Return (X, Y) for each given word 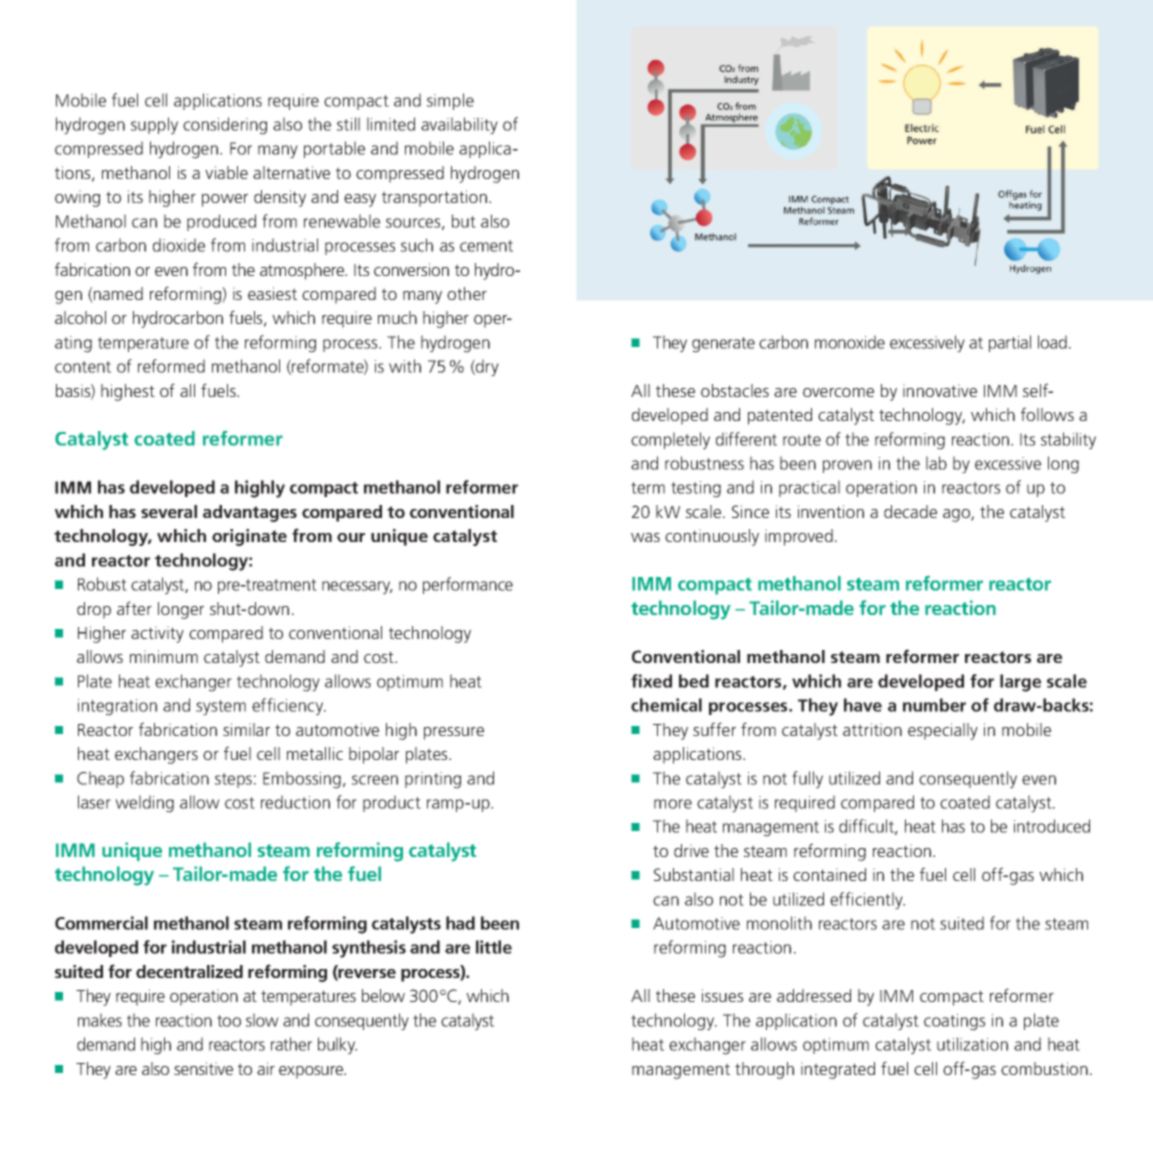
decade (910, 511)
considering (225, 126)
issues (722, 995)
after (134, 608)
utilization (972, 1044)
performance (468, 585)
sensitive (203, 1068)
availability (459, 126)
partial (1010, 343)
